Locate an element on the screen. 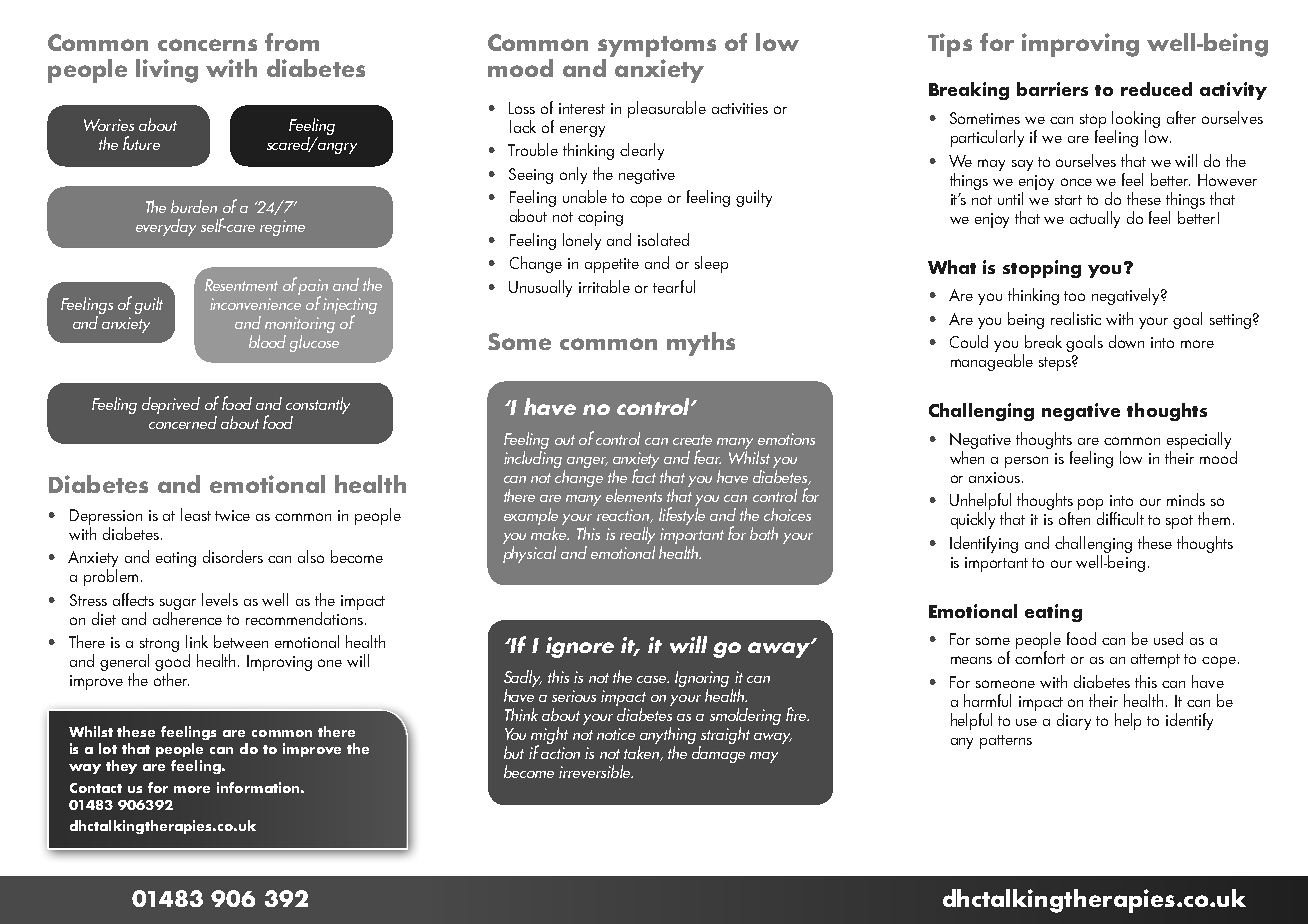 Image resolution: width=1308 pixels, height=924 pixels. symptoms is located at coordinates (657, 46).
